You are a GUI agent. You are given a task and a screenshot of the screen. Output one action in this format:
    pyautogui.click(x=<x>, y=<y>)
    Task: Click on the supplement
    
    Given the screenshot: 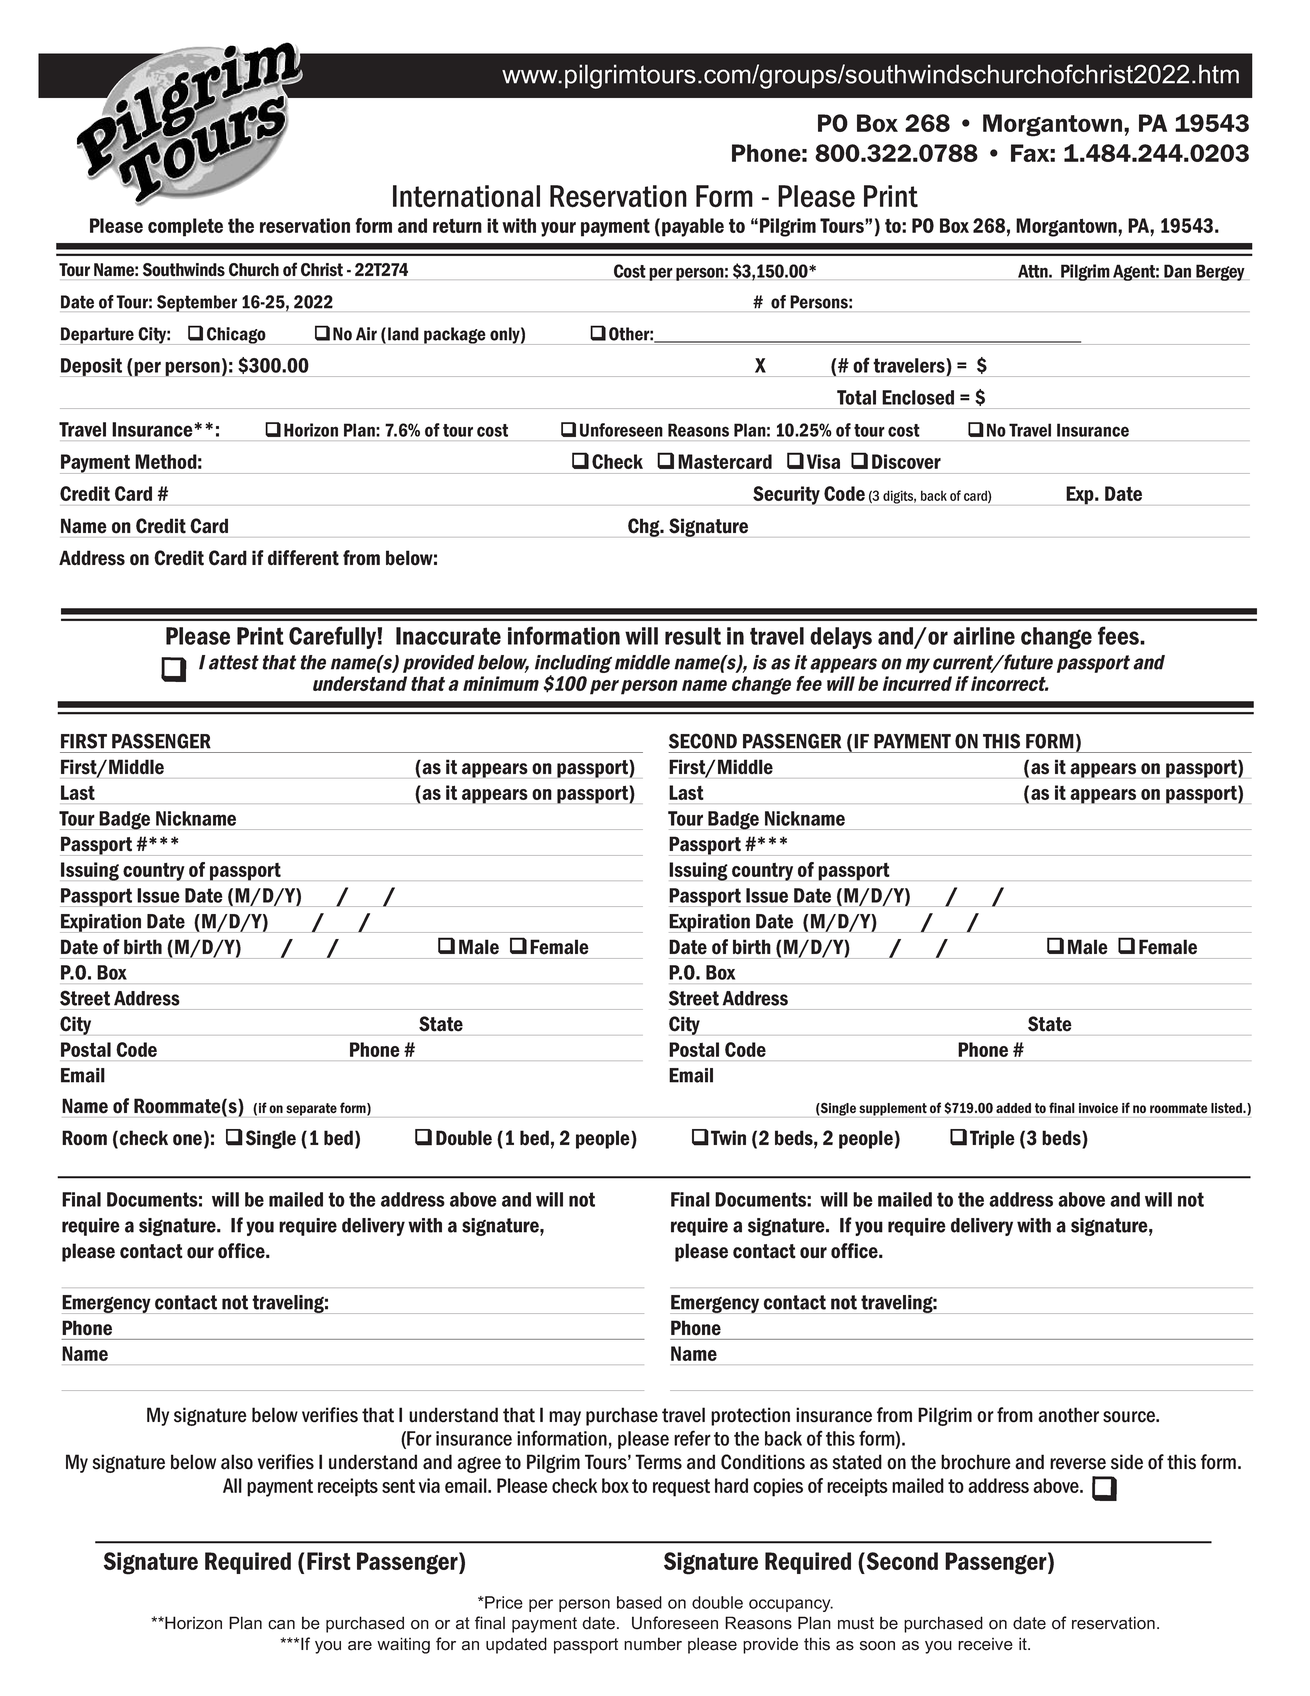 What is the action you would take?
    pyautogui.click(x=893, y=1109)
